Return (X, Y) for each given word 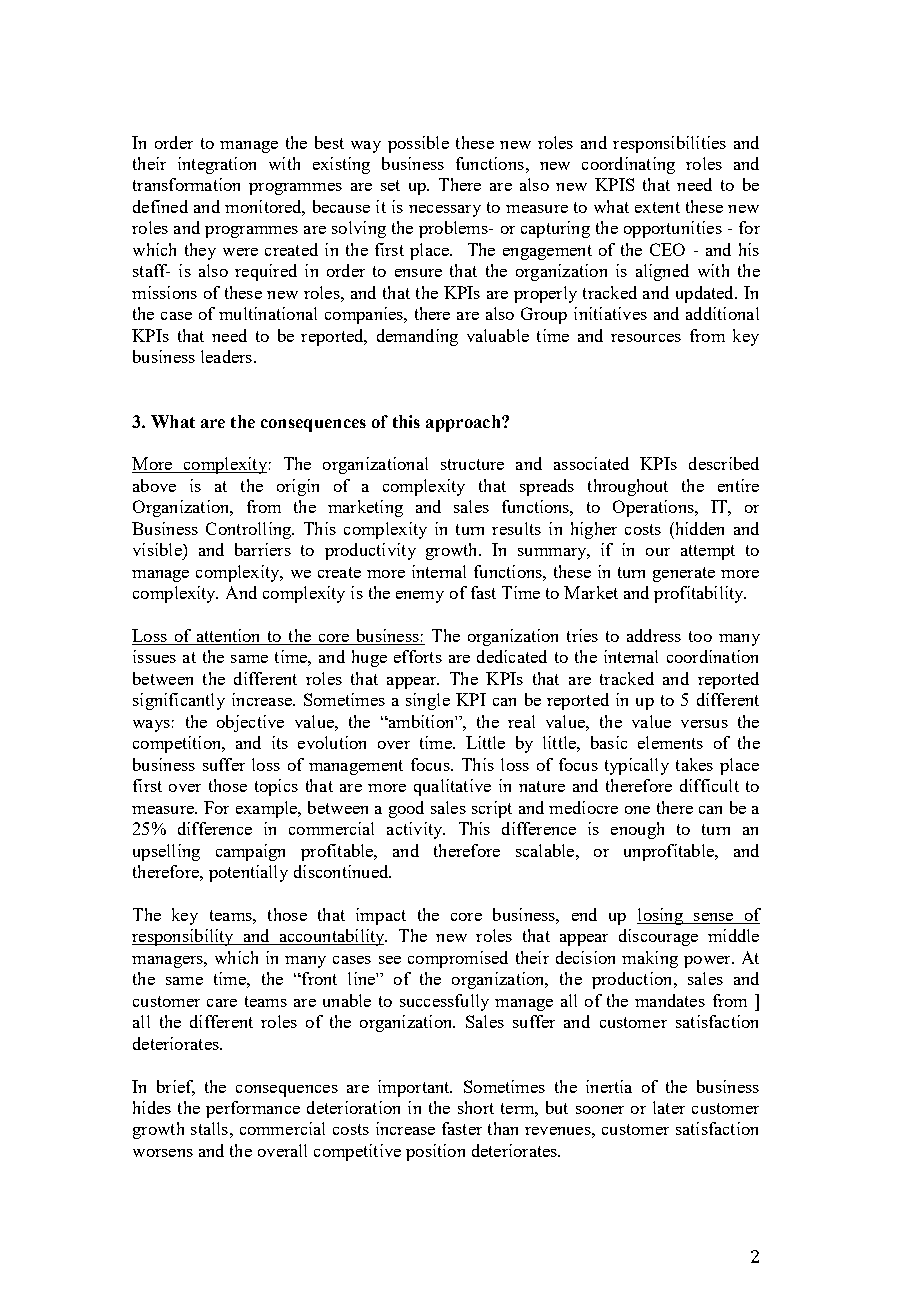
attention (228, 637)
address (654, 635)
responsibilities (669, 144)
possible (418, 144)
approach (464, 423)
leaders (226, 356)
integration (217, 165)
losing (661, 916)
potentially (248, 873)
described (724, 463)
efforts (418, 656)
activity (416, 830)
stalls (209, 1128)
